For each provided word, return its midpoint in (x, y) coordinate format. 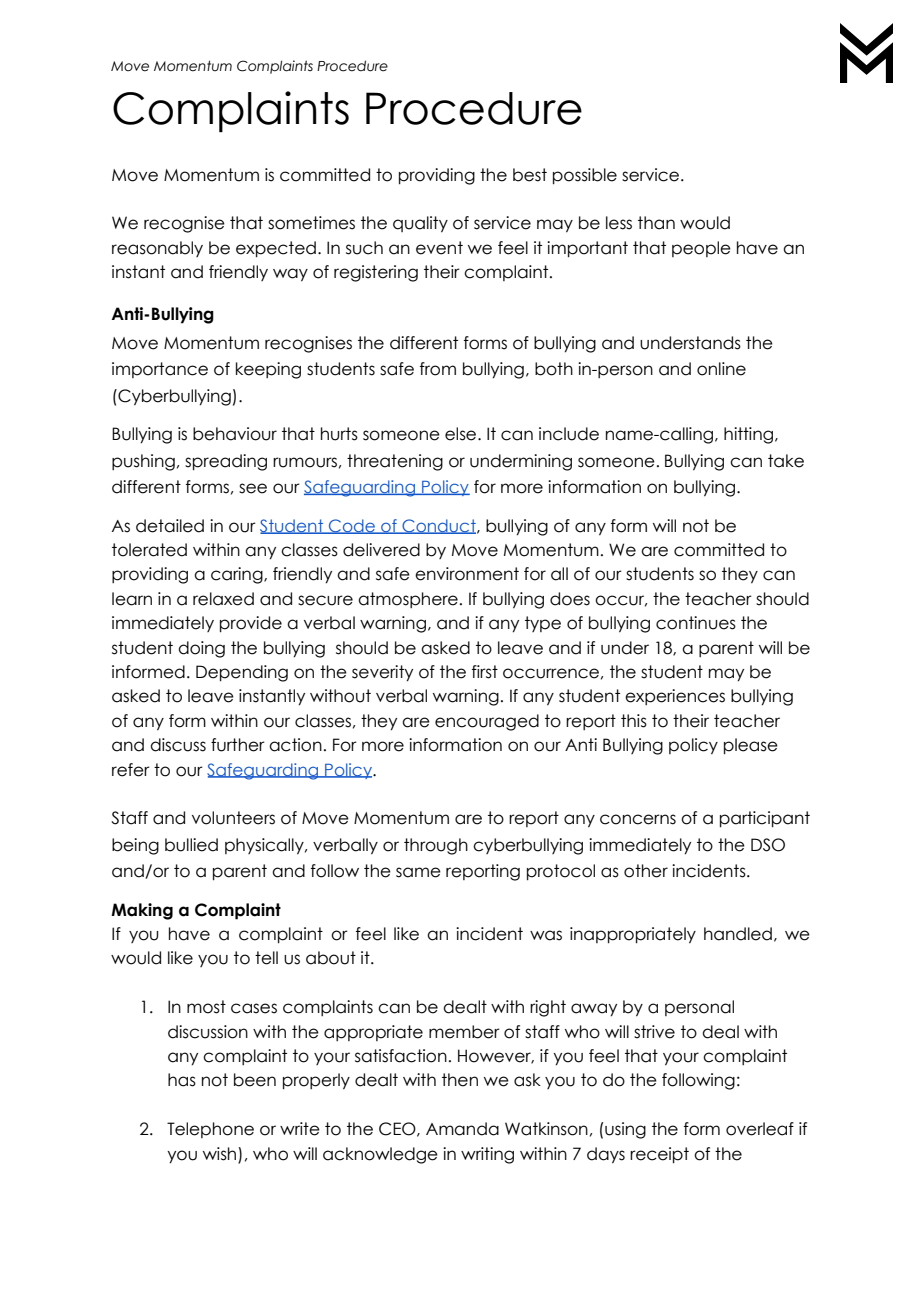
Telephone (210, 1130)
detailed (170, 526)
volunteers (233, 818)
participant (765, 819)
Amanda (462, 1129)
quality (420, 224)
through (436, 846)
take (786, 461)
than (656, 223)
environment (467, 574)
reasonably (157, 249)
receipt (659, 1155)
